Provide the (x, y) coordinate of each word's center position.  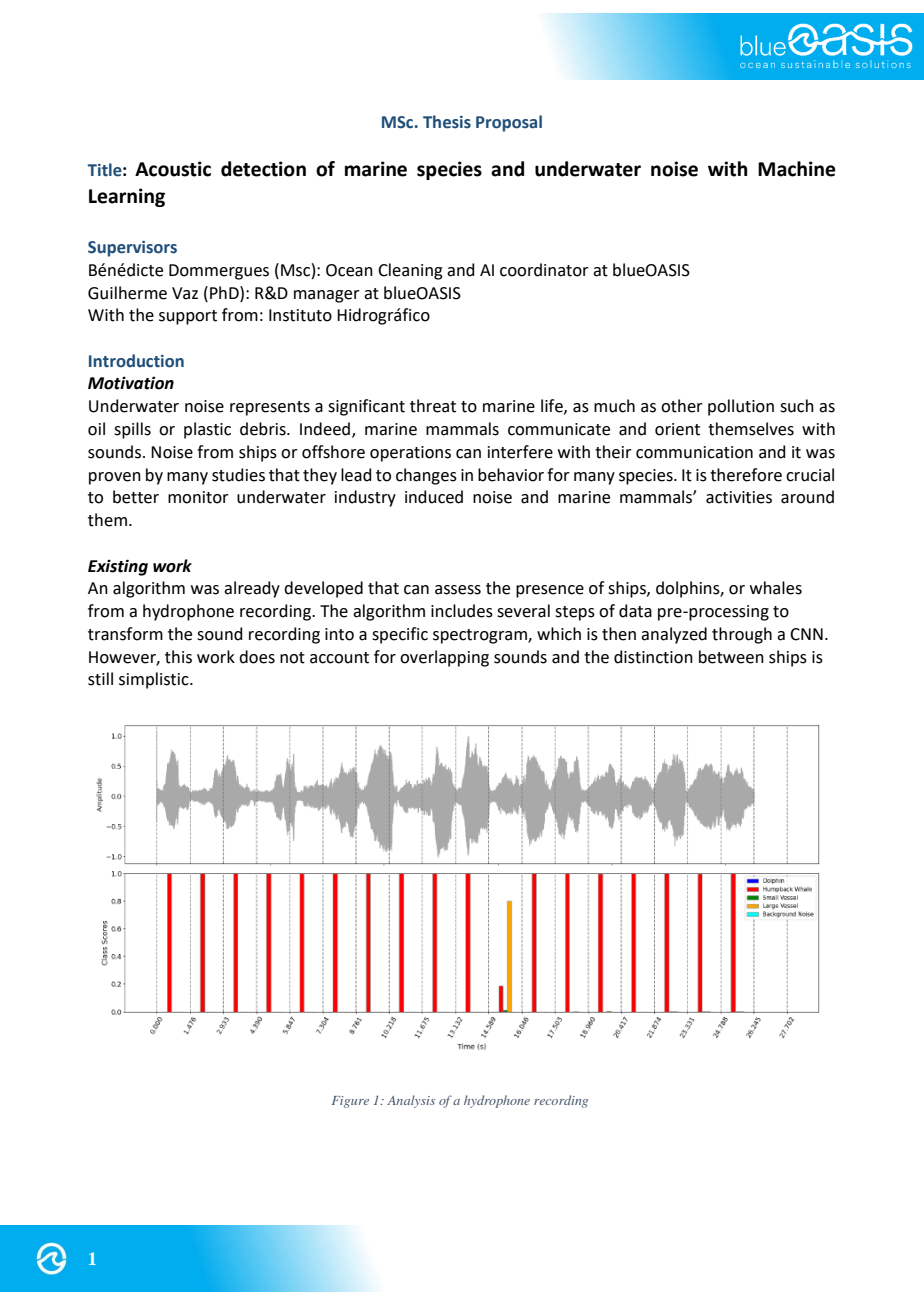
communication (694, 452)
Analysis (411, 1101)
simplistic (155, 680)
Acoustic (173, 169)
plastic (207, 430)
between (731, 657)
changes (426, 476)
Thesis (447, 122)
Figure (350, 1102)
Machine (797, 169)
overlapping (444, 658)
